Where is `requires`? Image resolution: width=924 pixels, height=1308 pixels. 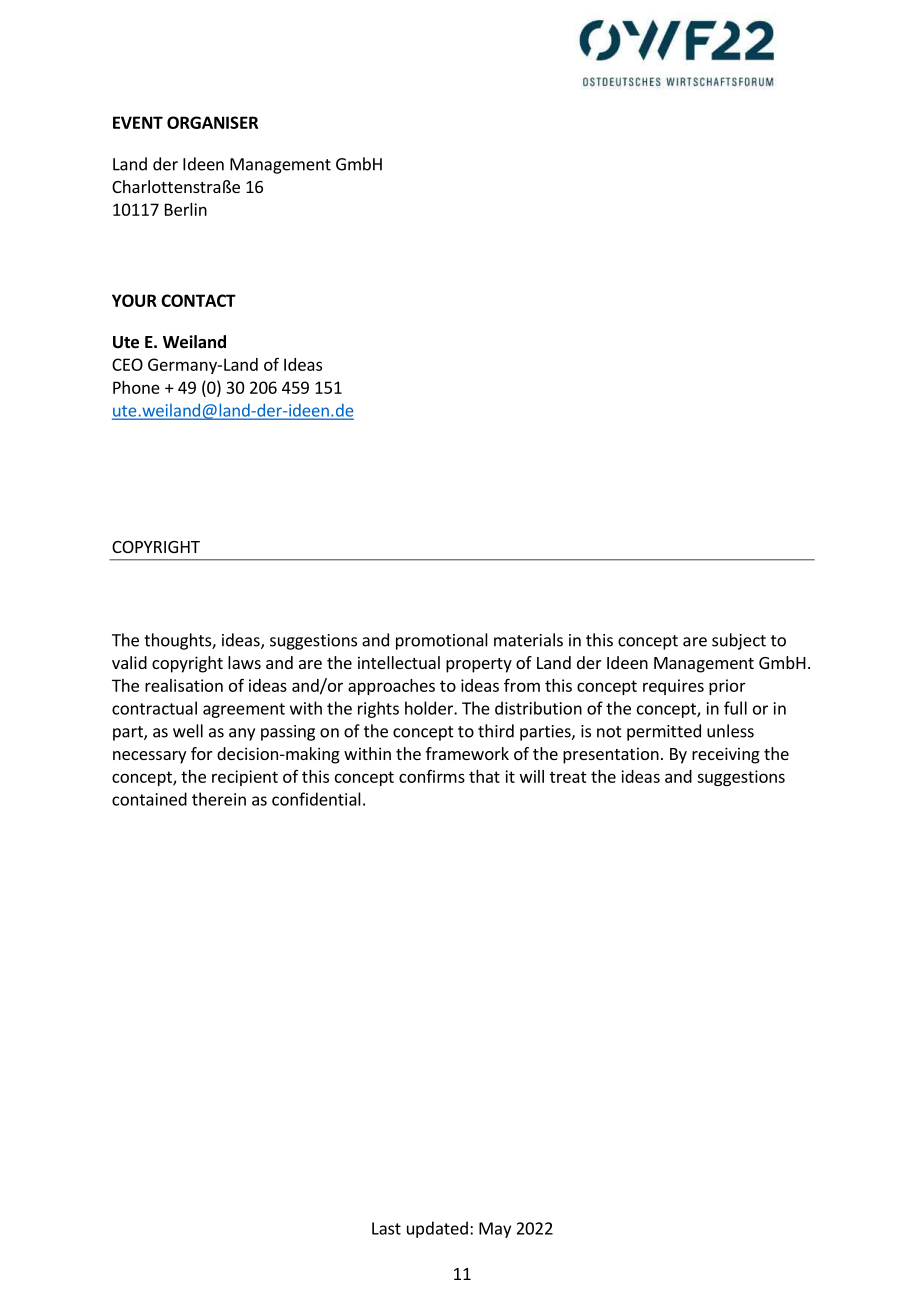 requires is located at coordinates (673, 687).
